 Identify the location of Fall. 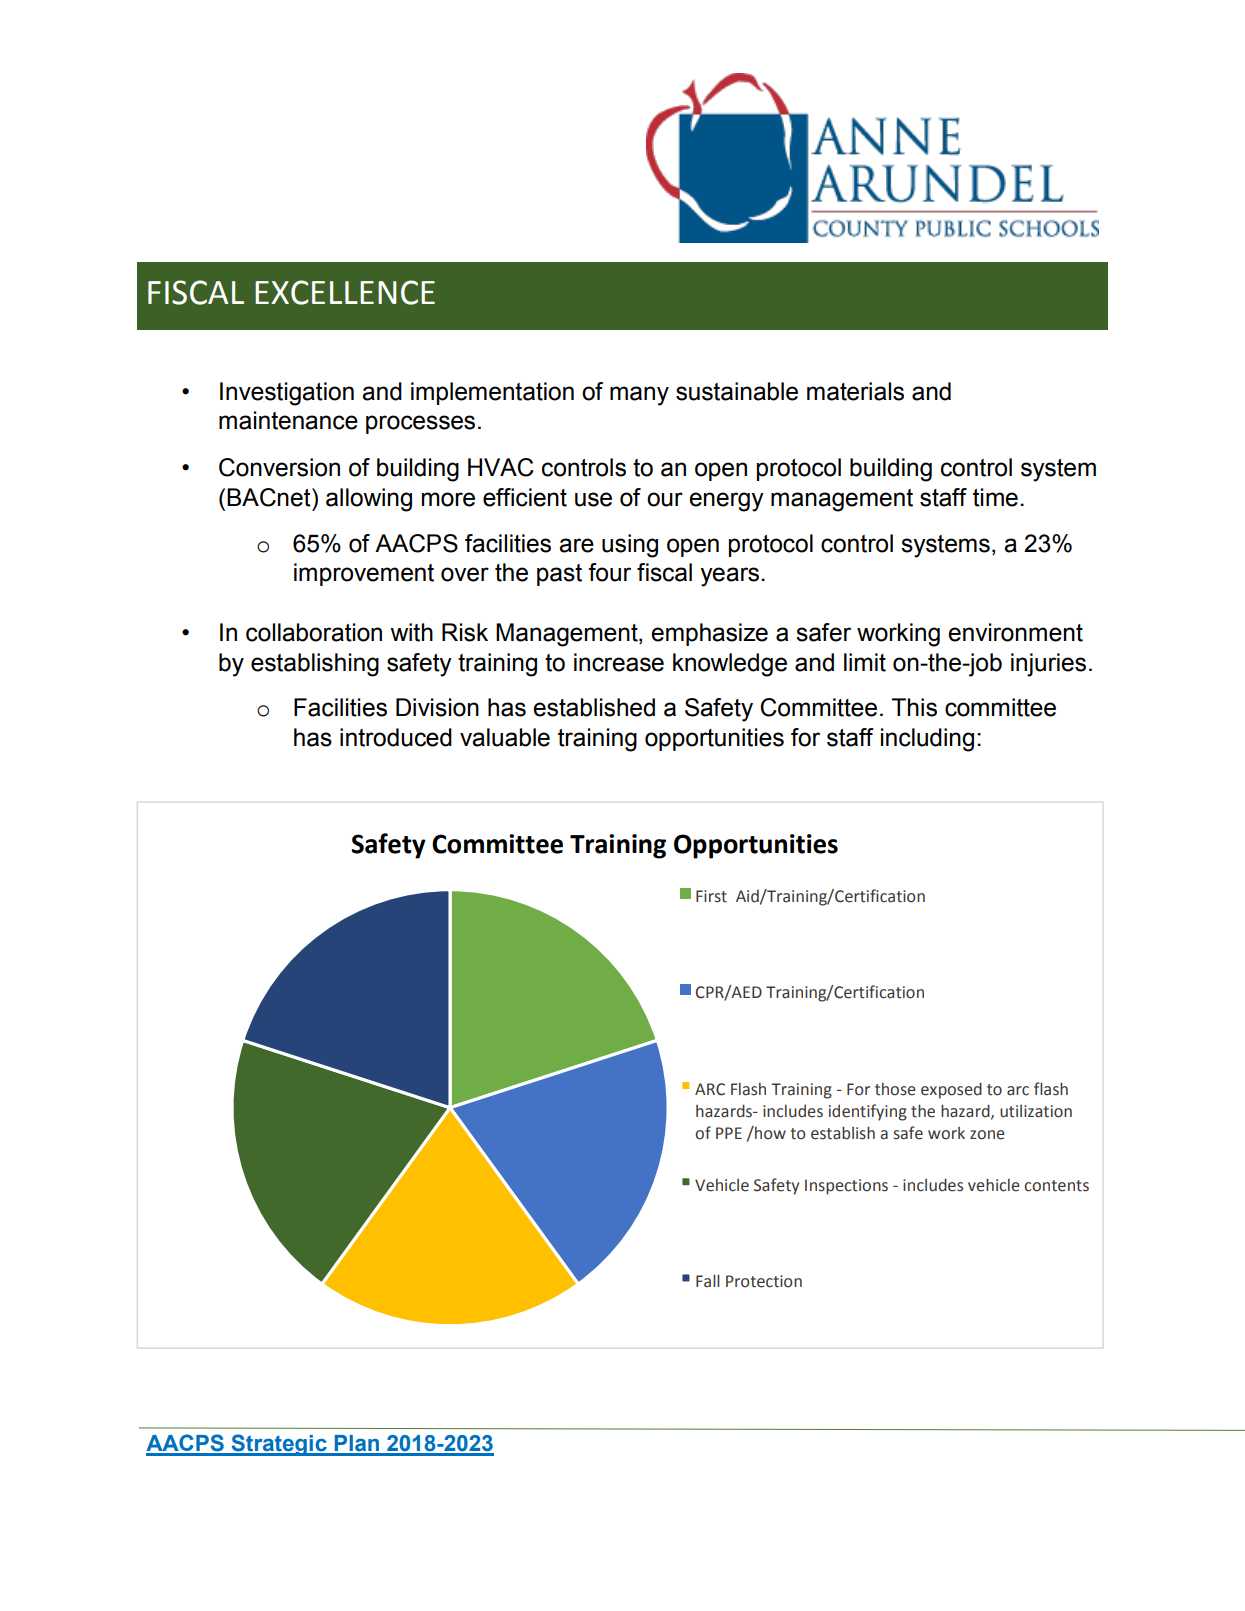
(708, 1281).
